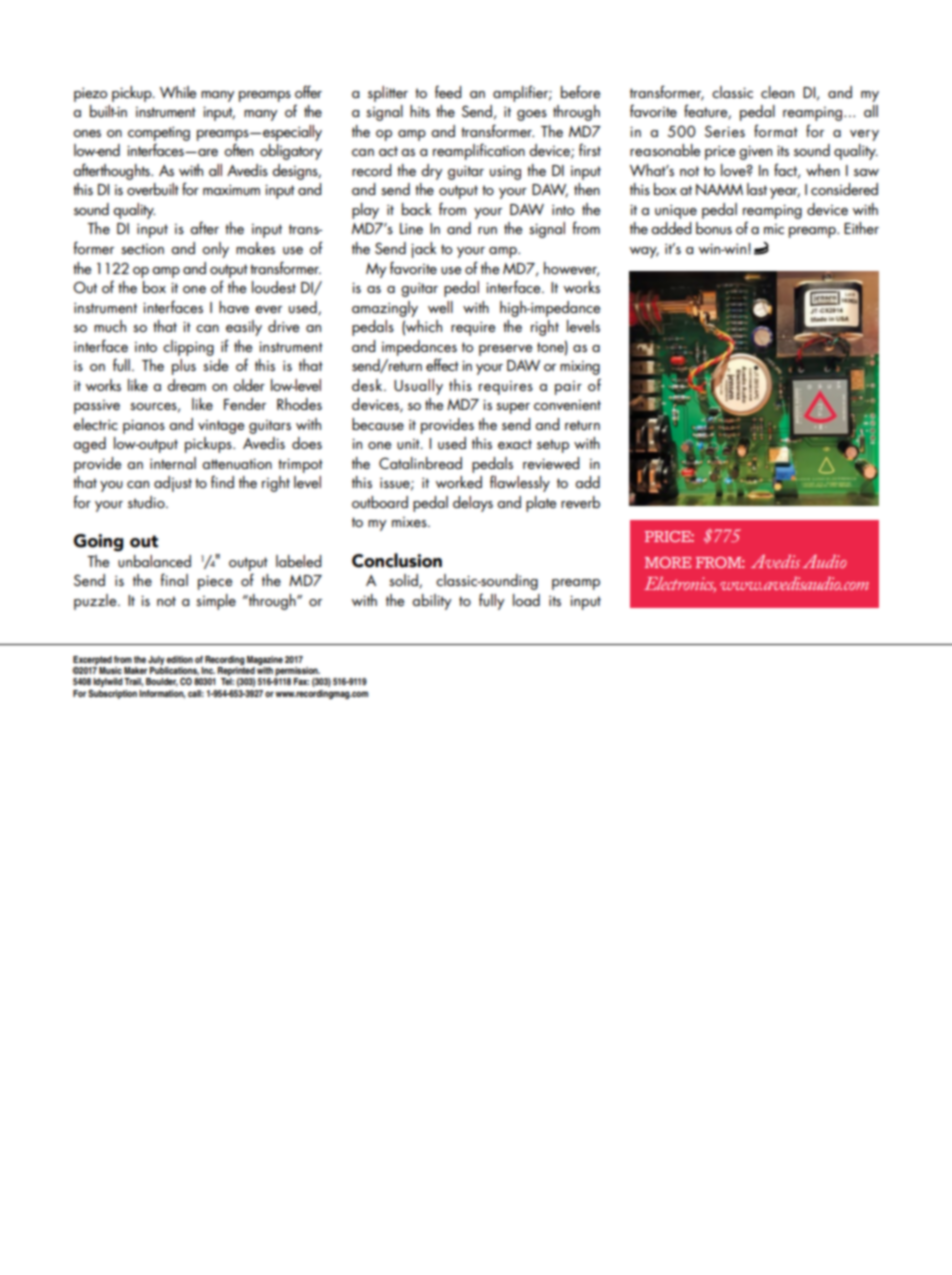  What do you see at coordinates (777, 92) in the image?
I see `clean` at bounding box center [777, 92].
